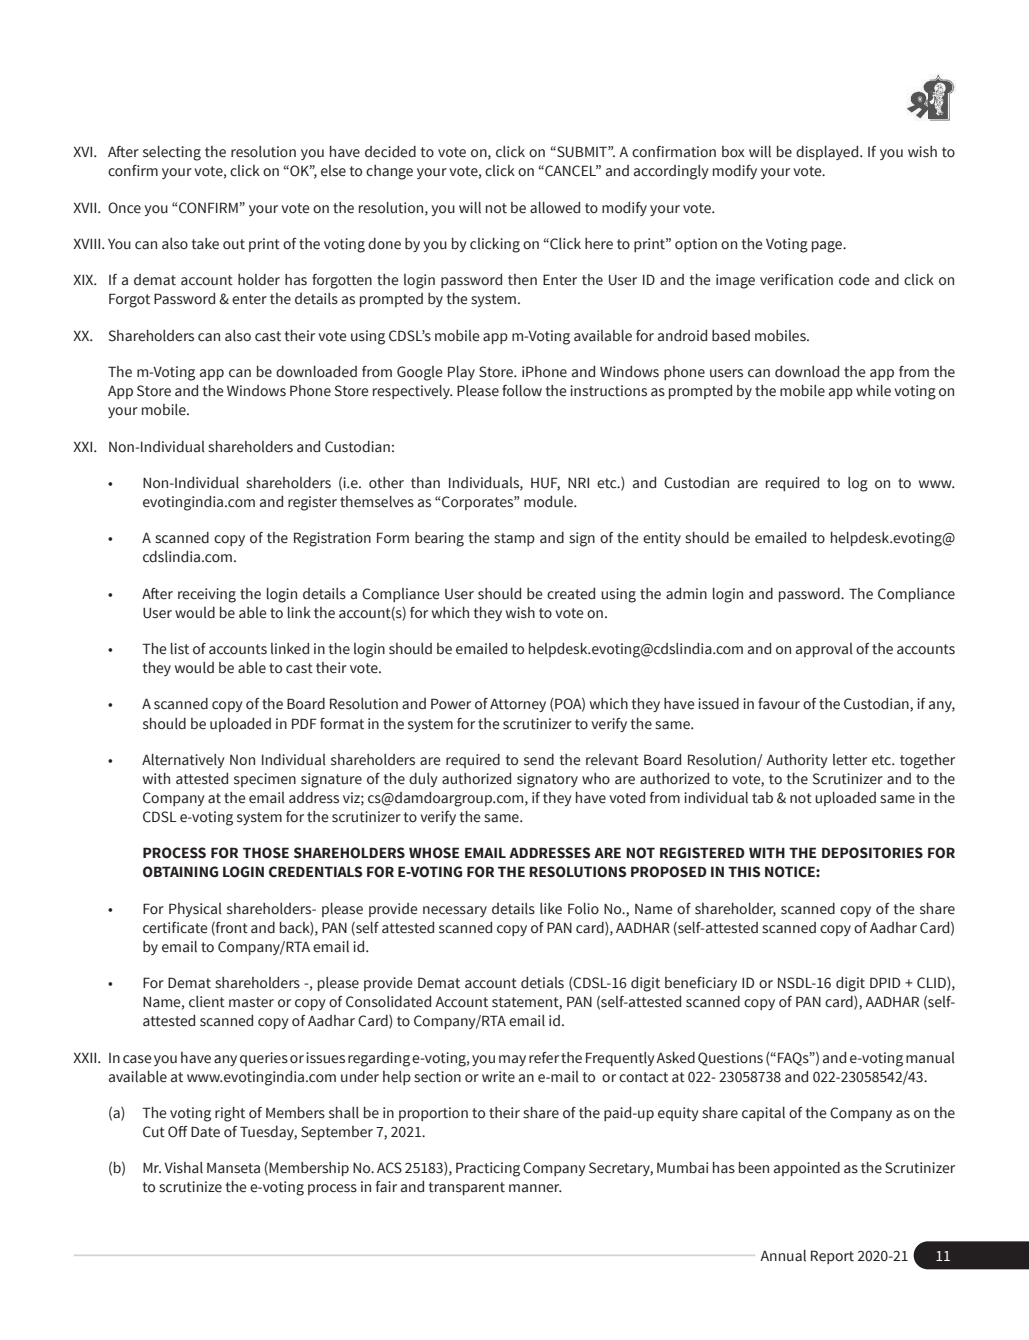  What do you see at coordinates (514, 539) in the screenshot?
I see `stamp` at bounding box center [514, 539].
